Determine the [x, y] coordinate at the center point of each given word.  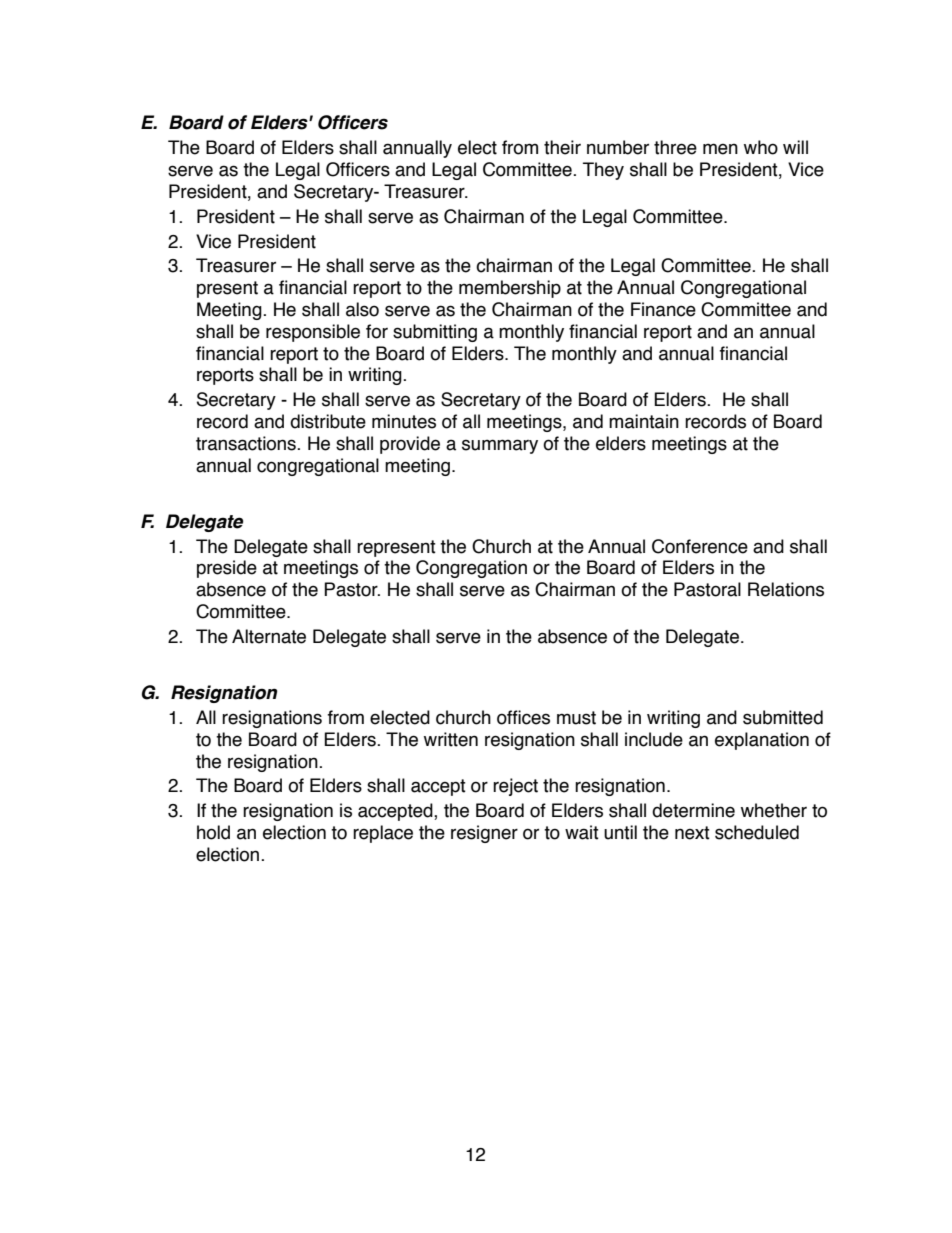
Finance [663, 309]
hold [213, 832]
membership [510, 289]
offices [523, 717]
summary [500, 446]
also [362, 309]
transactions [247, 443]
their [562, 147]
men [720, 149]
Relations [786, 589]
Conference [700, 546]
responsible [313, 333]
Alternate [269, 636]
